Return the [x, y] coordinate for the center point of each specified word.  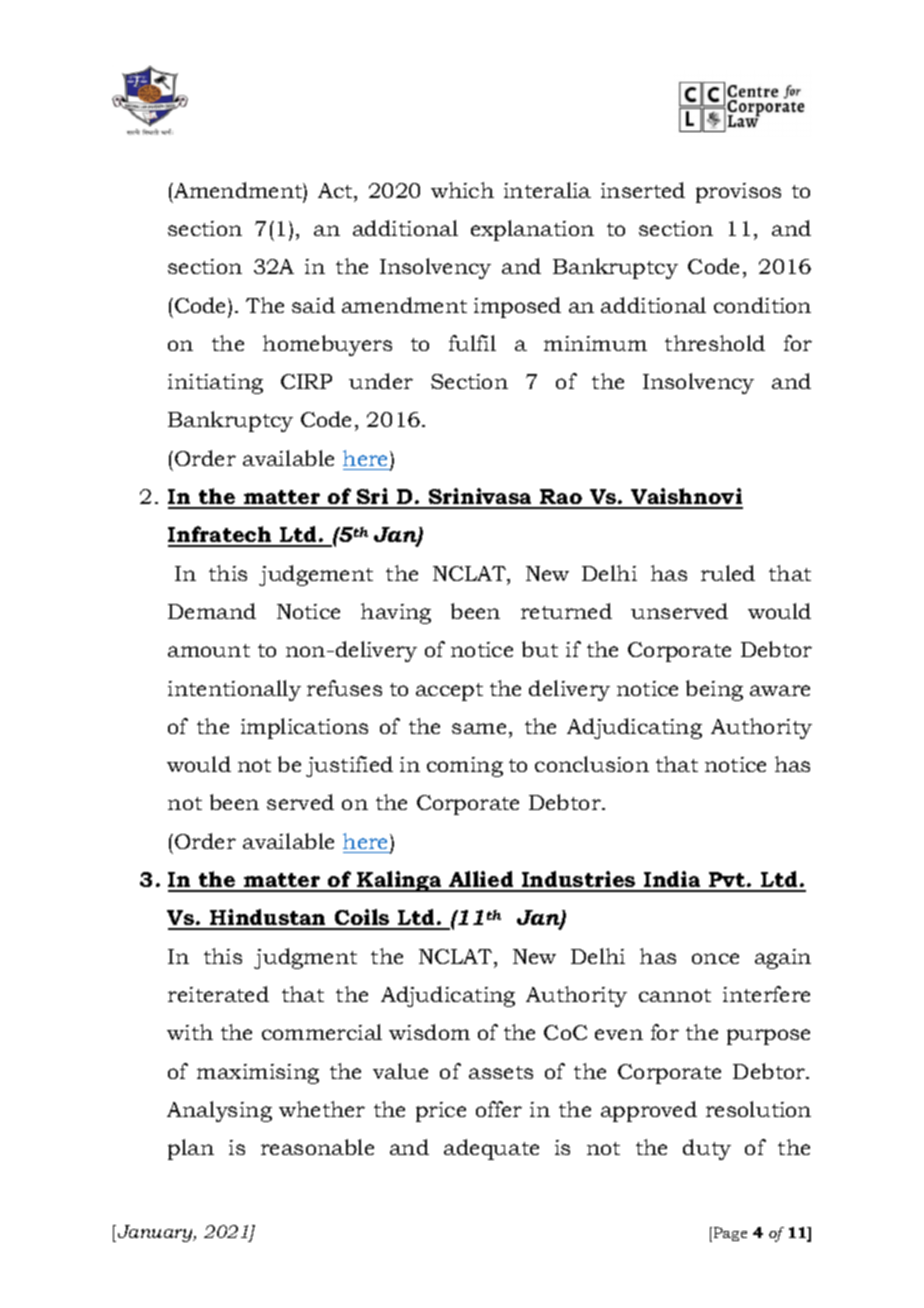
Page [730, 1234]
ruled [728, 573]
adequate [491, 1149]
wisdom [429, 1032]
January [156, 1233]
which [462, 190]
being [714, 690]
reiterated [218, 994]
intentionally [234, 690]
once [715, 958]
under [381, 381]
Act [336, 190]
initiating [215, 384]
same [479, 728]
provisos [738, 193]
